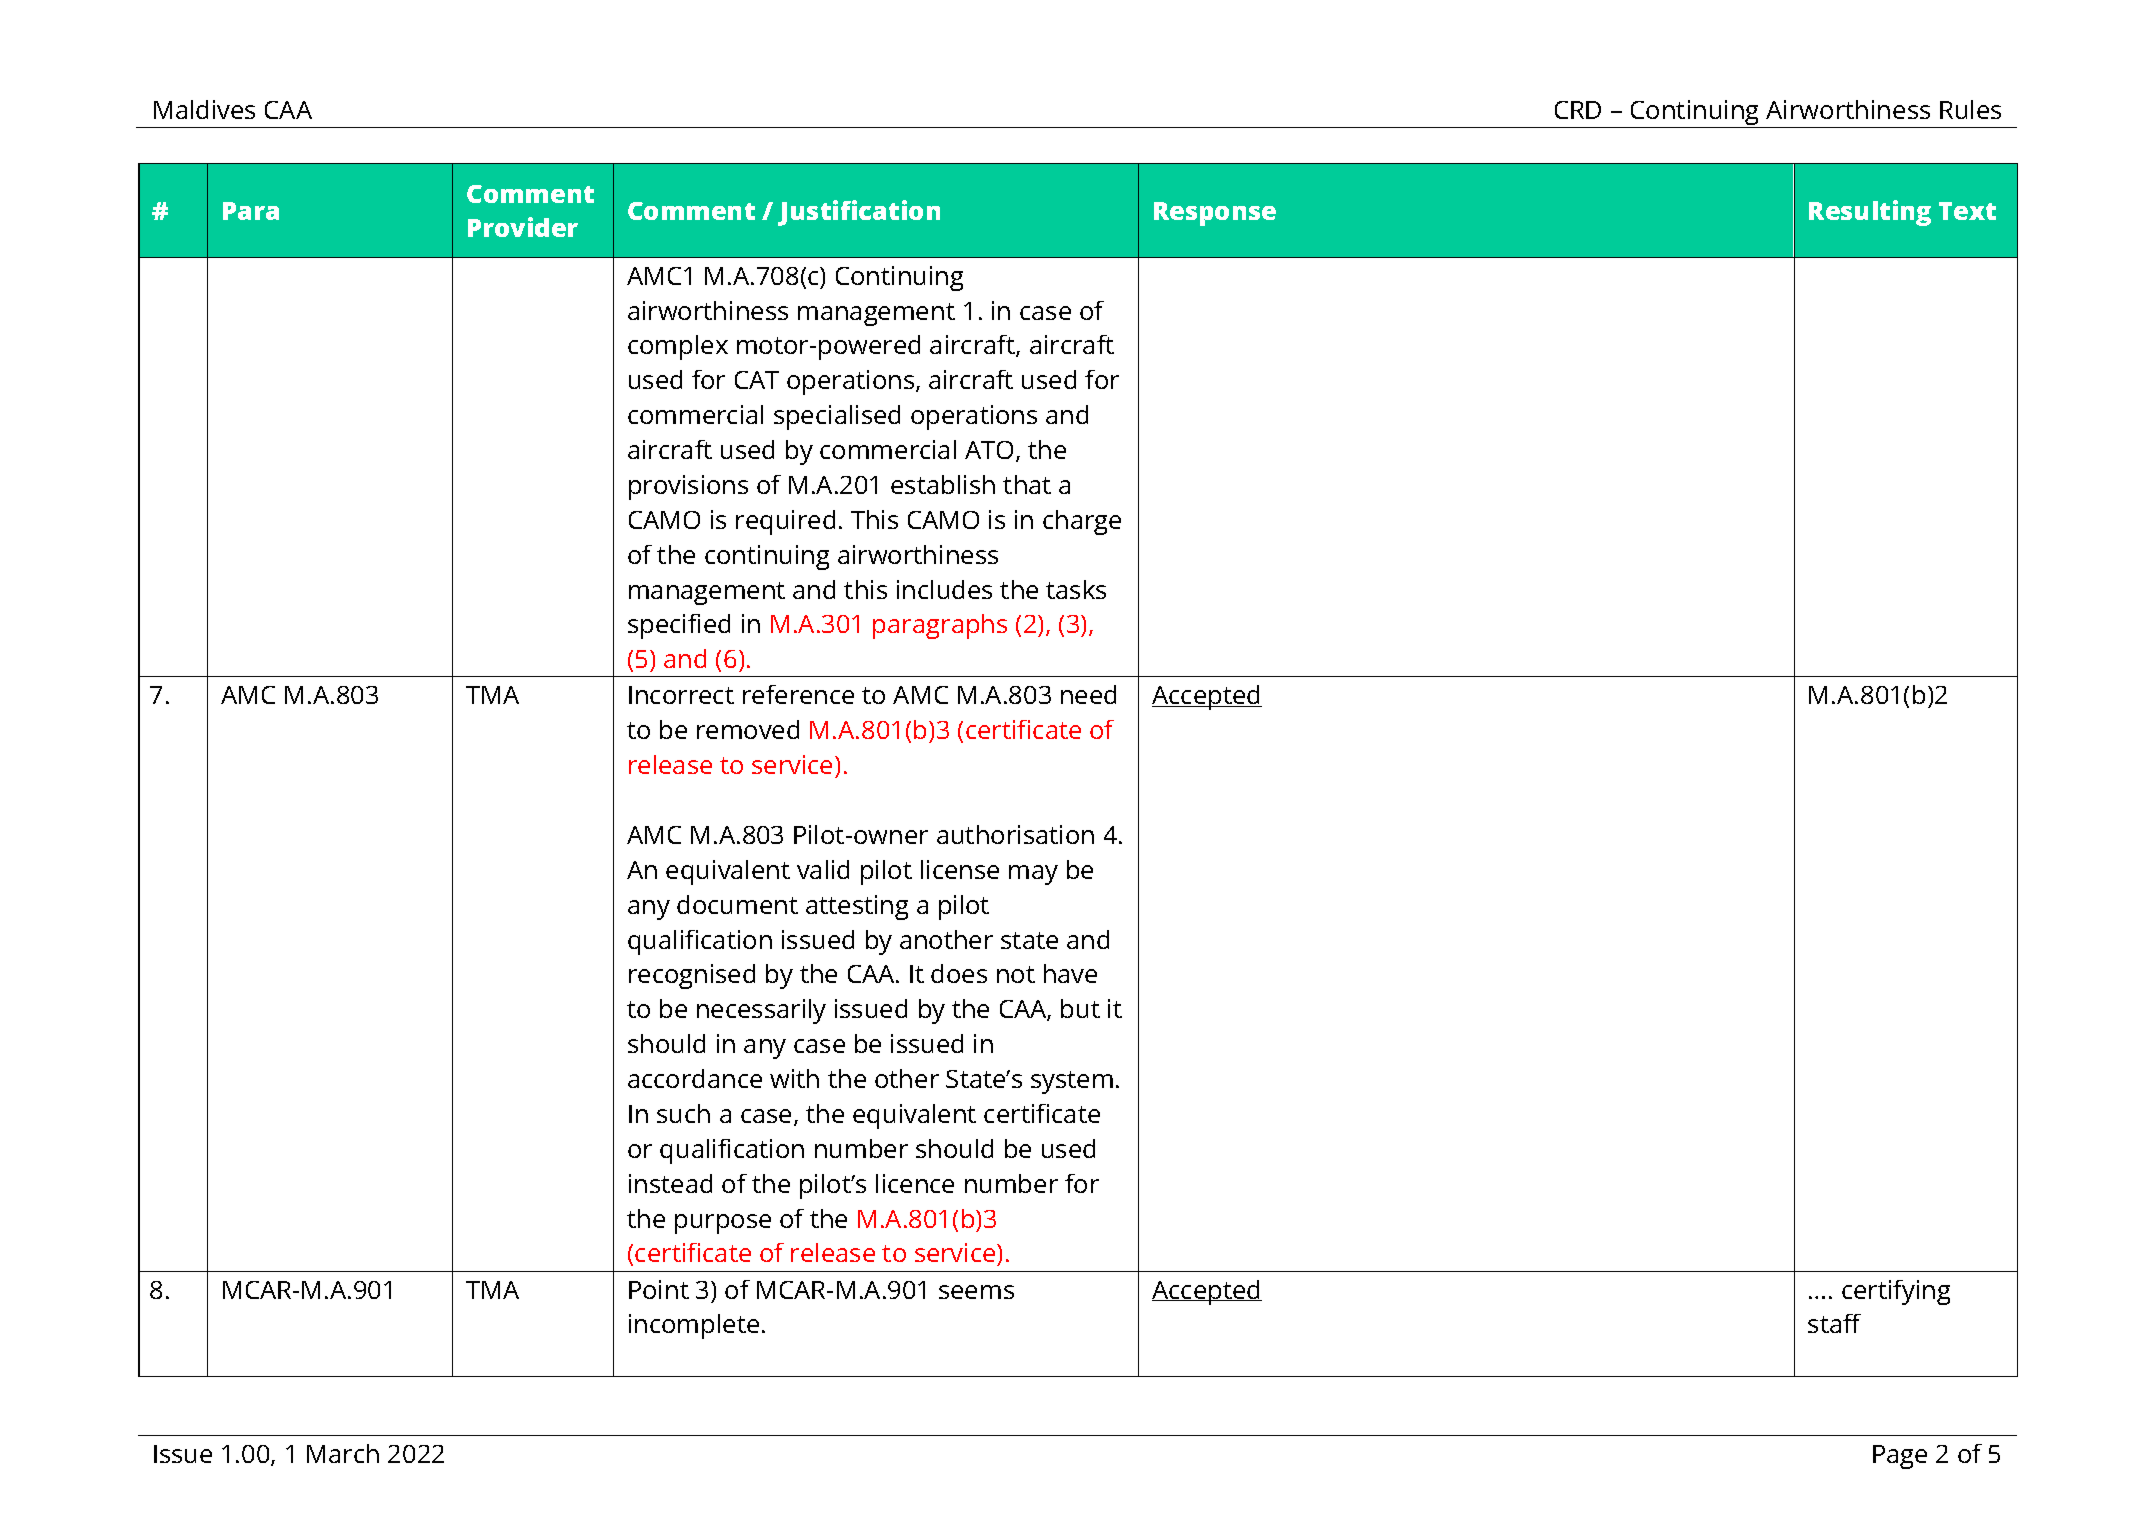 The height and width of the screenshot is (1524, 2156). What do you see at coordinates (523, 227) in the screenshot?
I see `Provider` at bounding box center [523, 227].
